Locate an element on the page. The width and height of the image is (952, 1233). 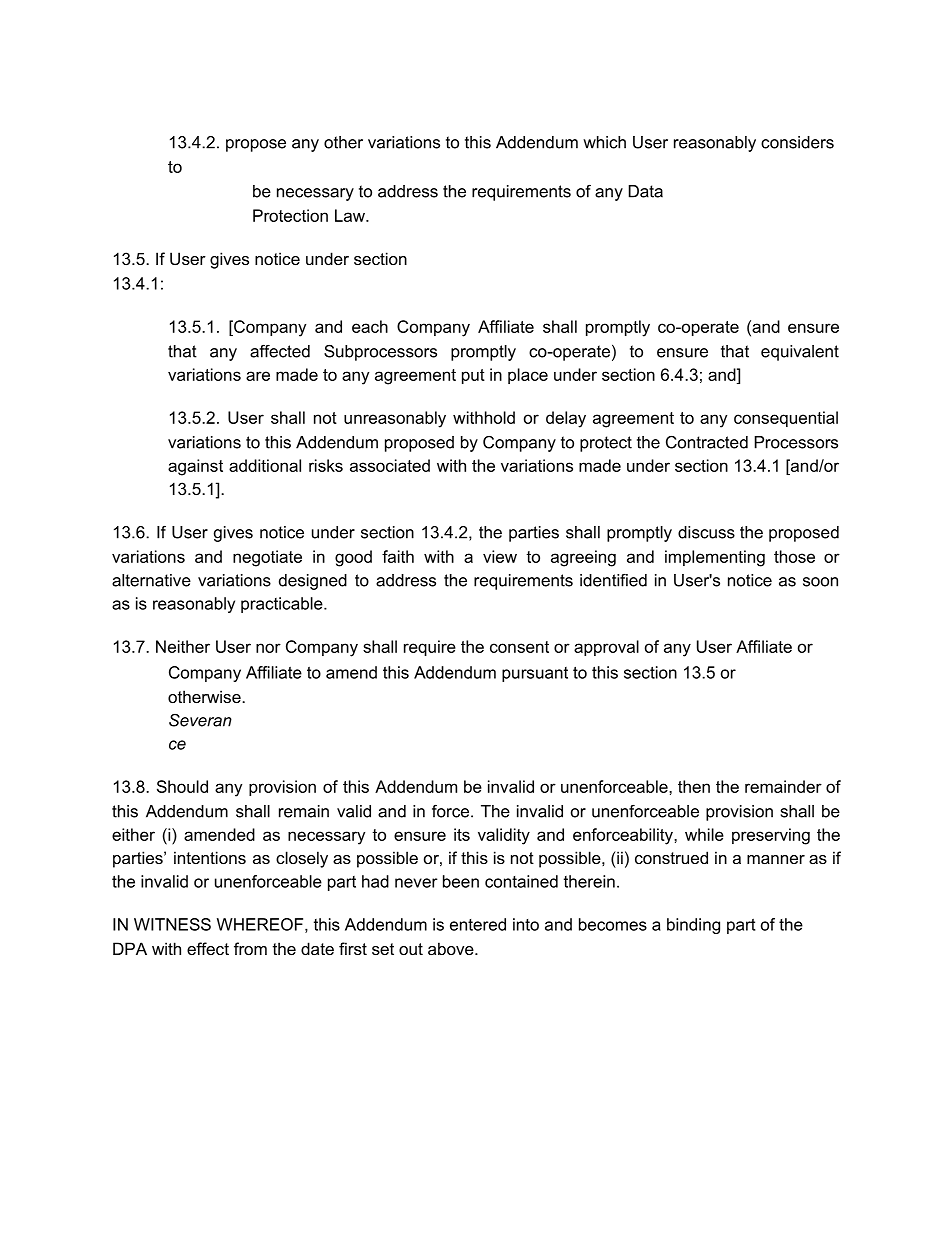
equivalent is located at coordinates (800, 353).
